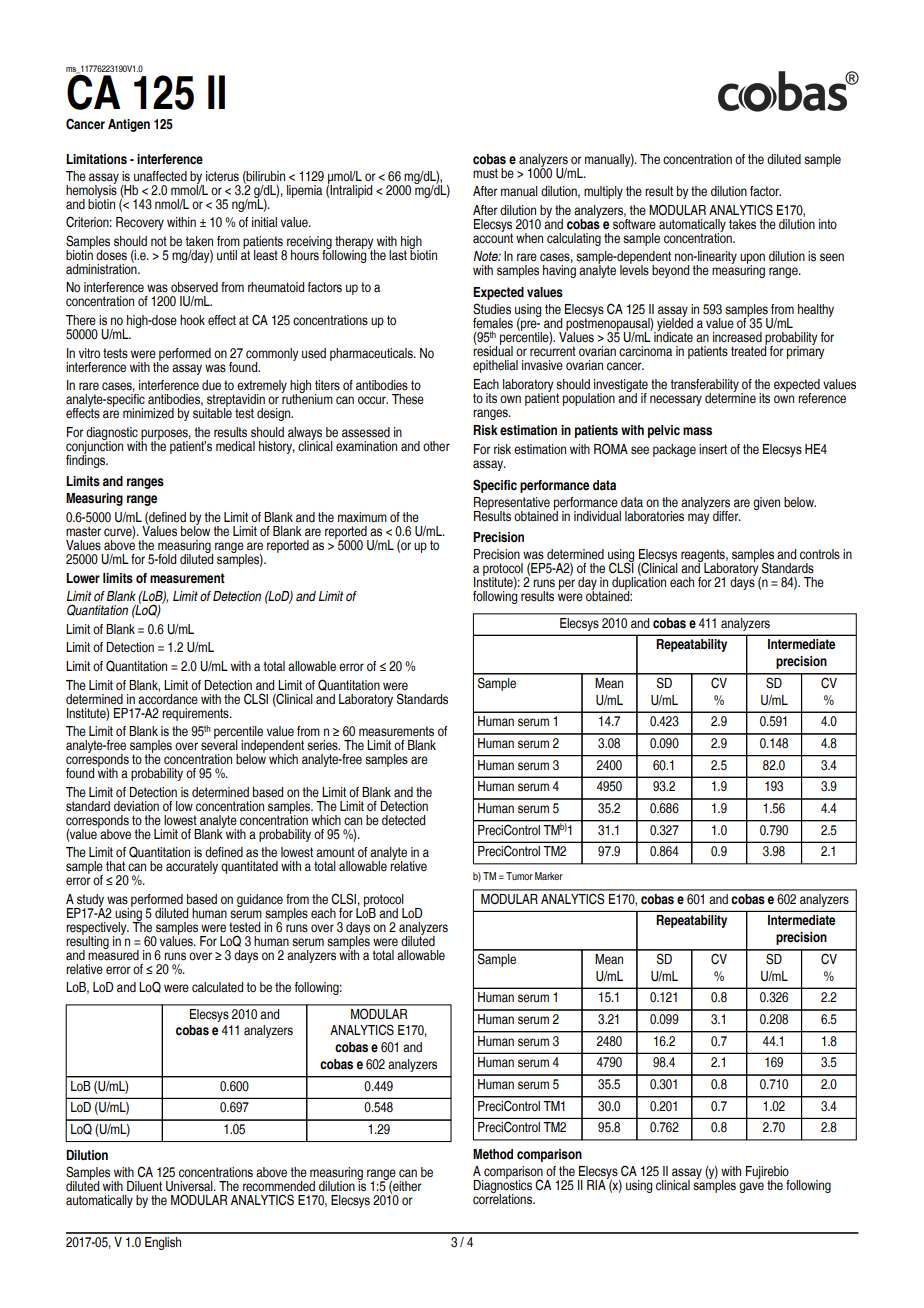  I want to click on series, so click(323, 745).
